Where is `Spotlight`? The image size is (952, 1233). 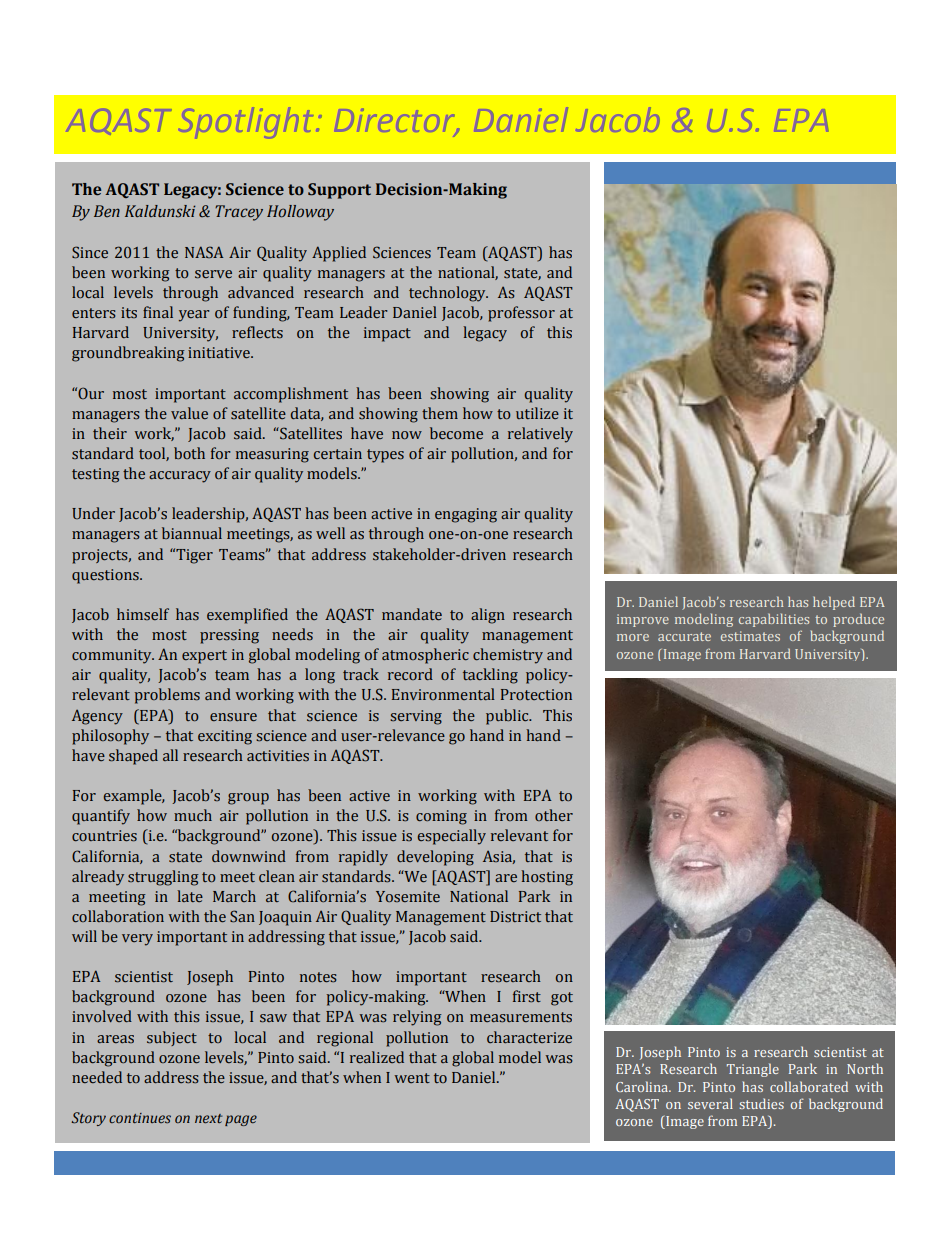
Spotlight is located at coordinates (249, 123).
